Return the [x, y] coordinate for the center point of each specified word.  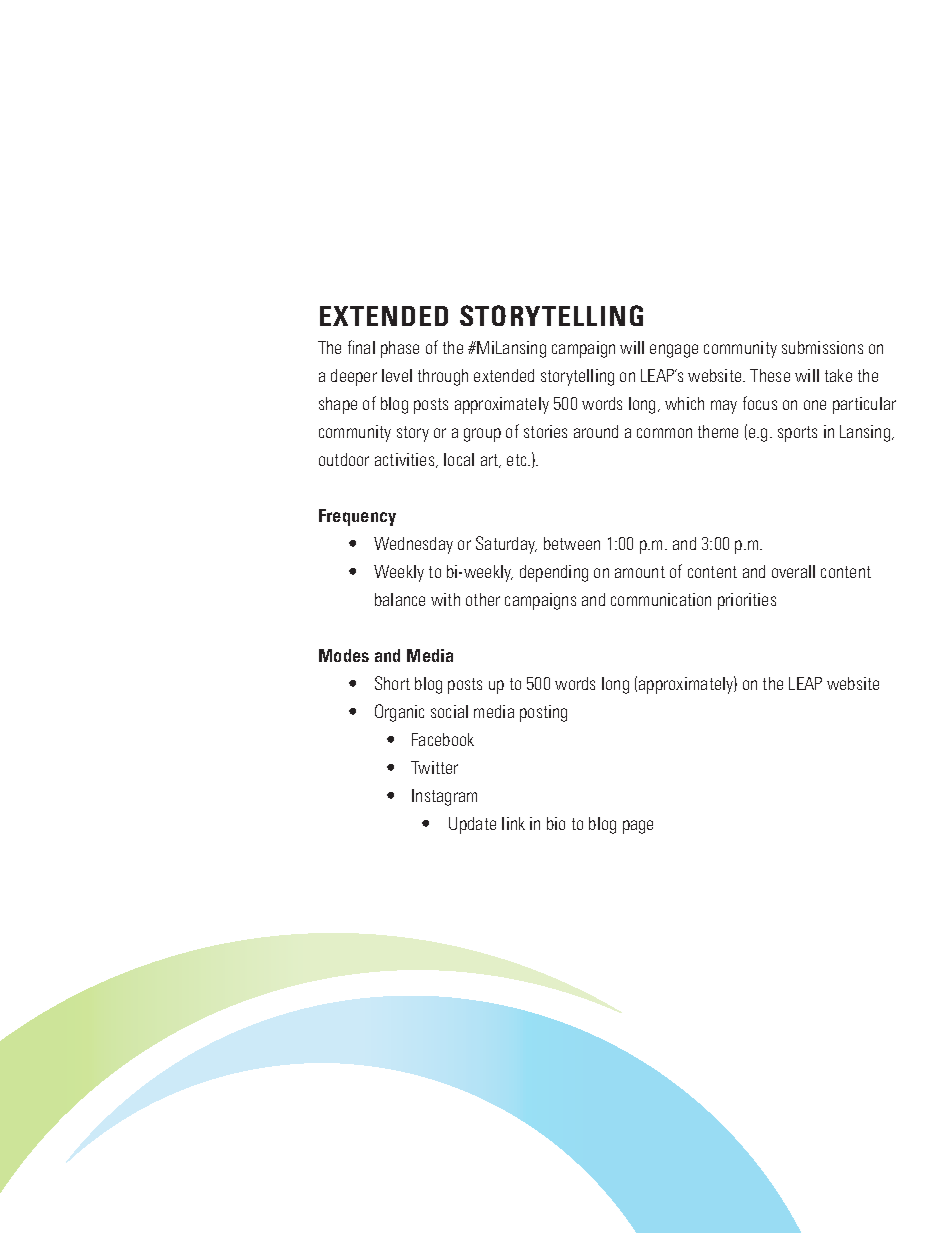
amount [640, 572]
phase [400, 349]
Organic [399, 713]
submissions [822, 347]
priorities [747, 601]
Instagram [444, 797]
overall [793, 571]
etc [518, 460]
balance [400, 599]
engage [674, 351]
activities [406, 460]
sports [797, 434]
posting [543, 713]
